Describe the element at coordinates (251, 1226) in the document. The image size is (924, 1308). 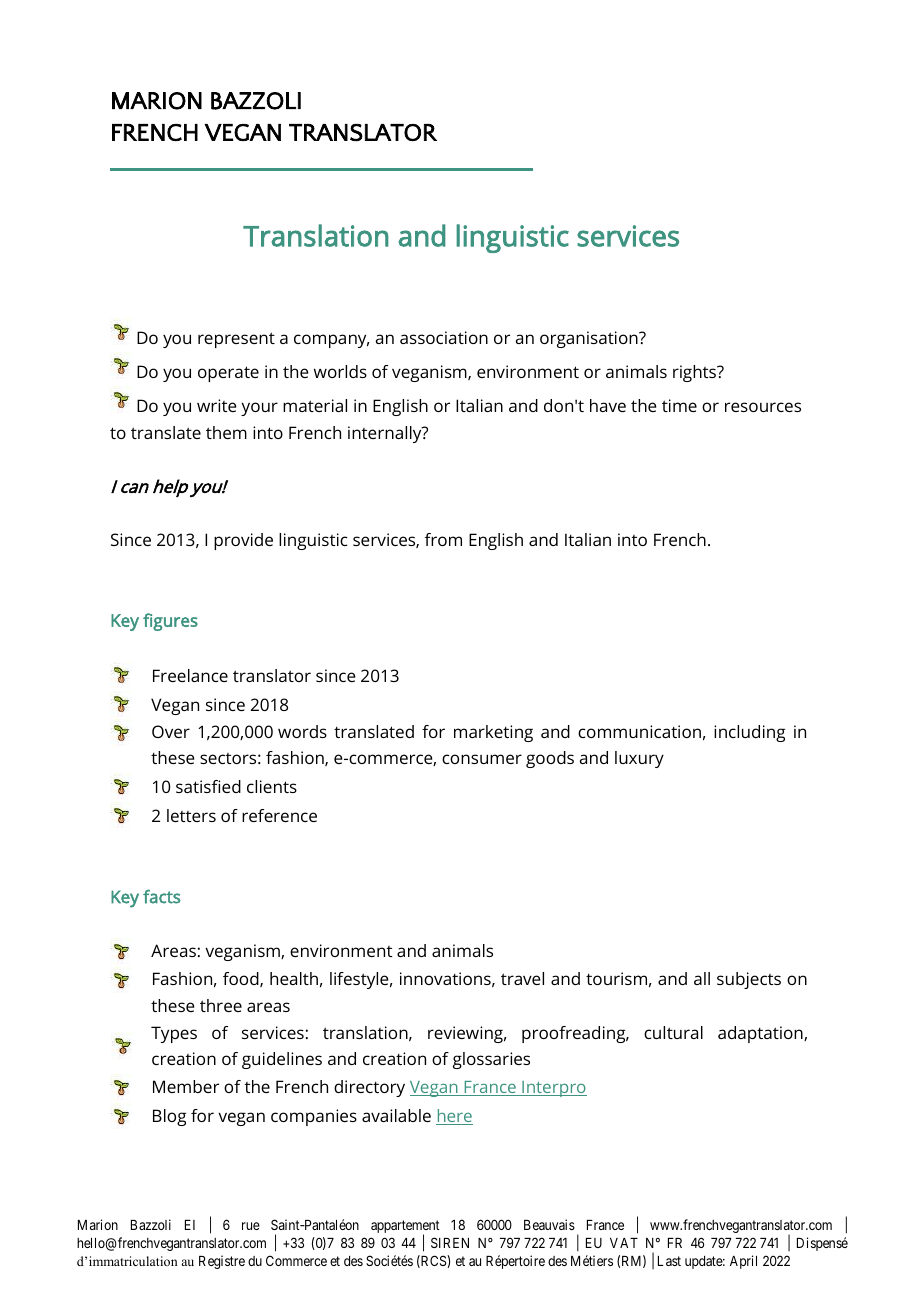
I see `rue` at that location.
